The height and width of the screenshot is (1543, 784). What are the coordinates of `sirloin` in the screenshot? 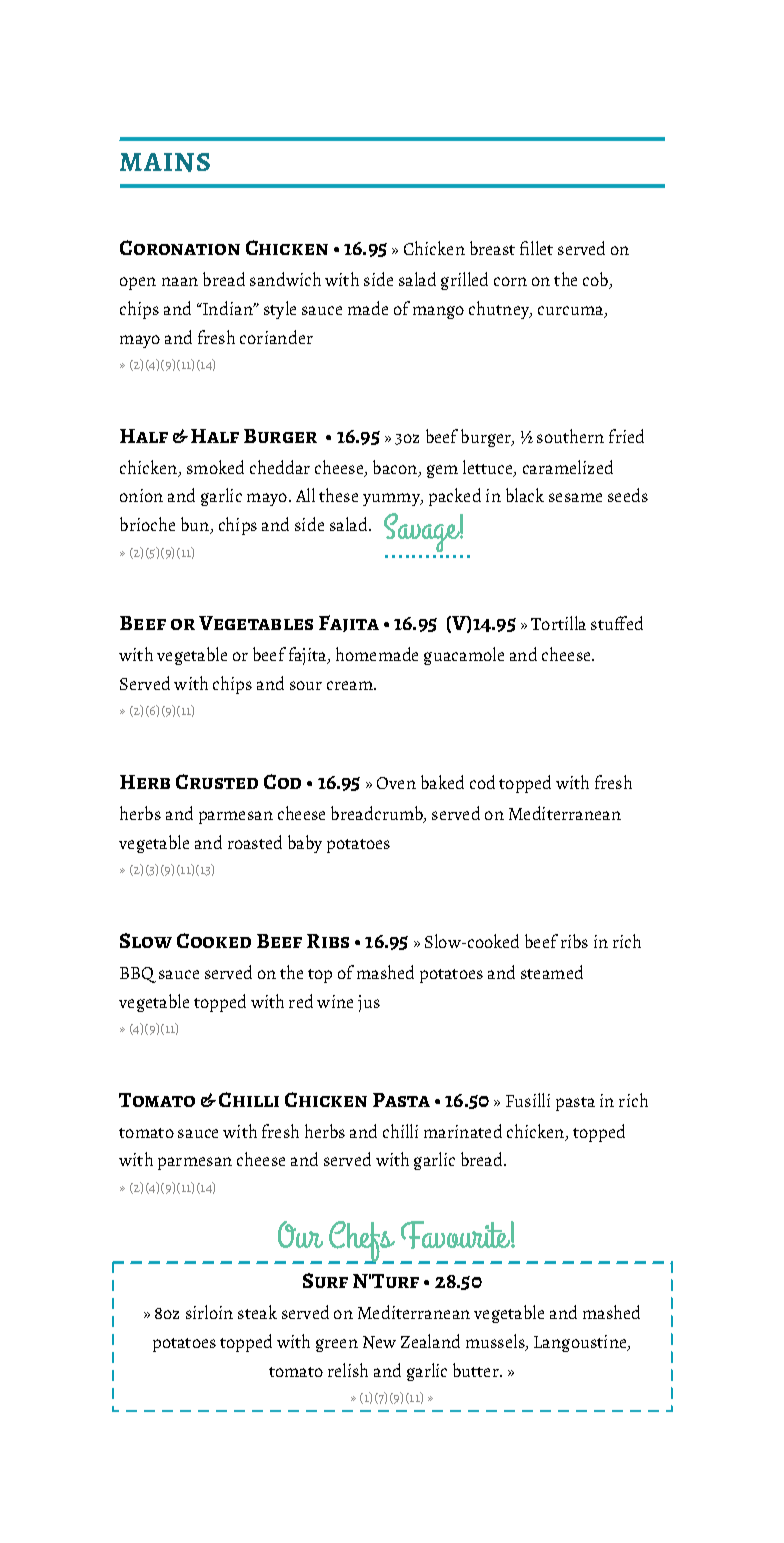 It's located at (209, 1312).
